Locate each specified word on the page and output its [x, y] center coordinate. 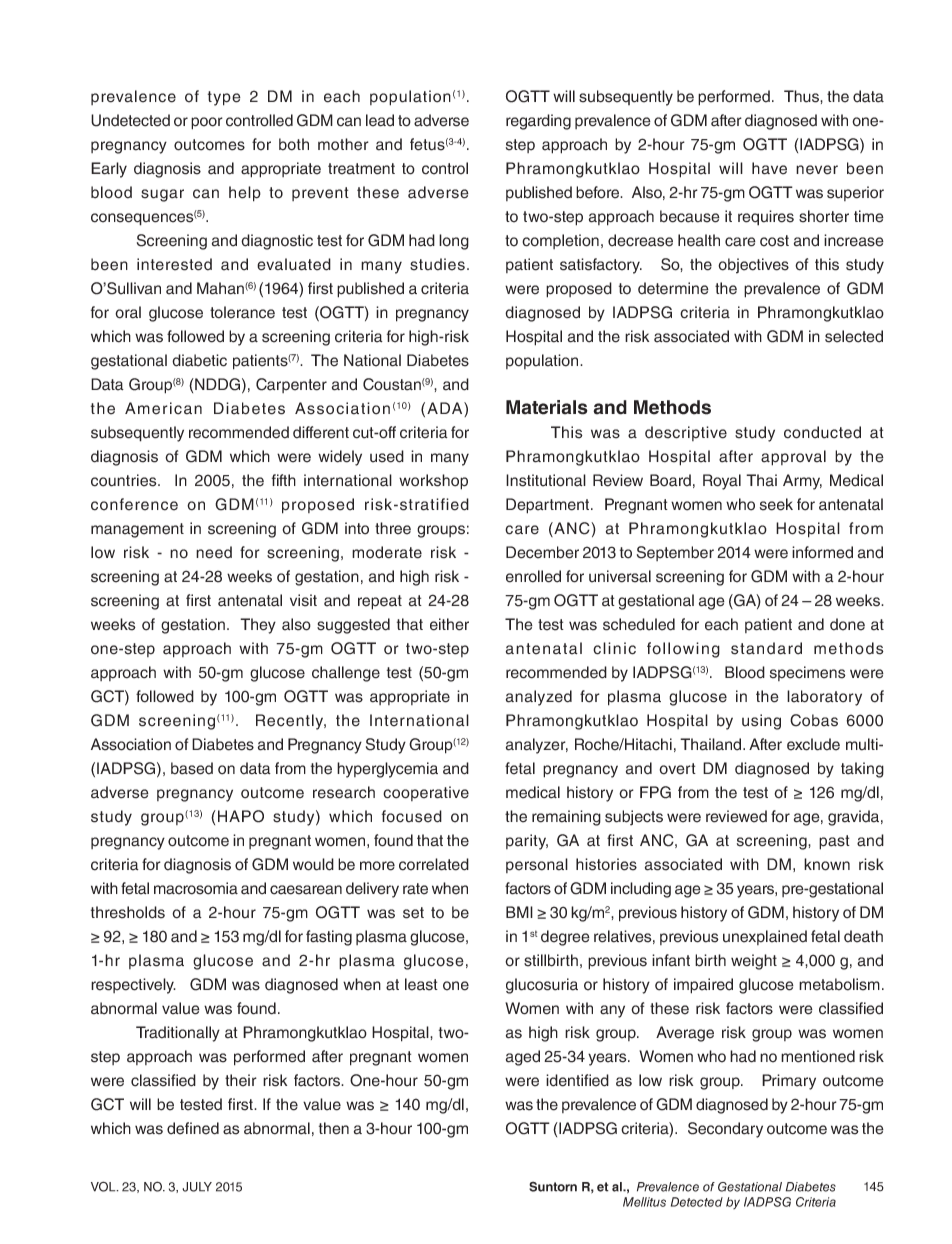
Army [802, 482]
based [192, 768]
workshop [433, 482]
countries [125, 480]
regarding [538, 122]
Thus [802, 96]
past [834, 842]
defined [193, 1128]
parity [527, 842]
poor [207, 123]
